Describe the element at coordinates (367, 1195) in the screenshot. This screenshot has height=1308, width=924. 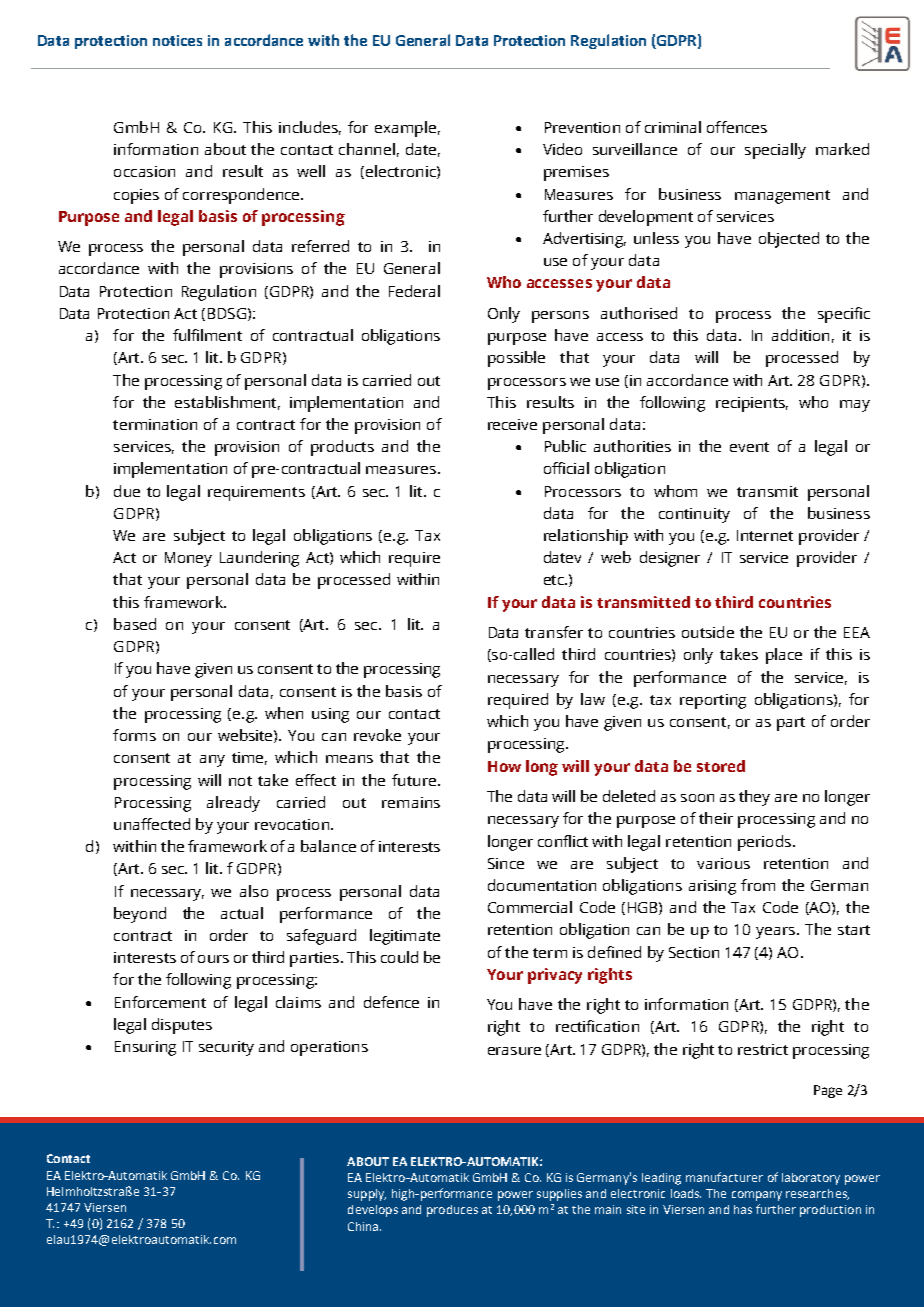
I see `supply` at that location.
